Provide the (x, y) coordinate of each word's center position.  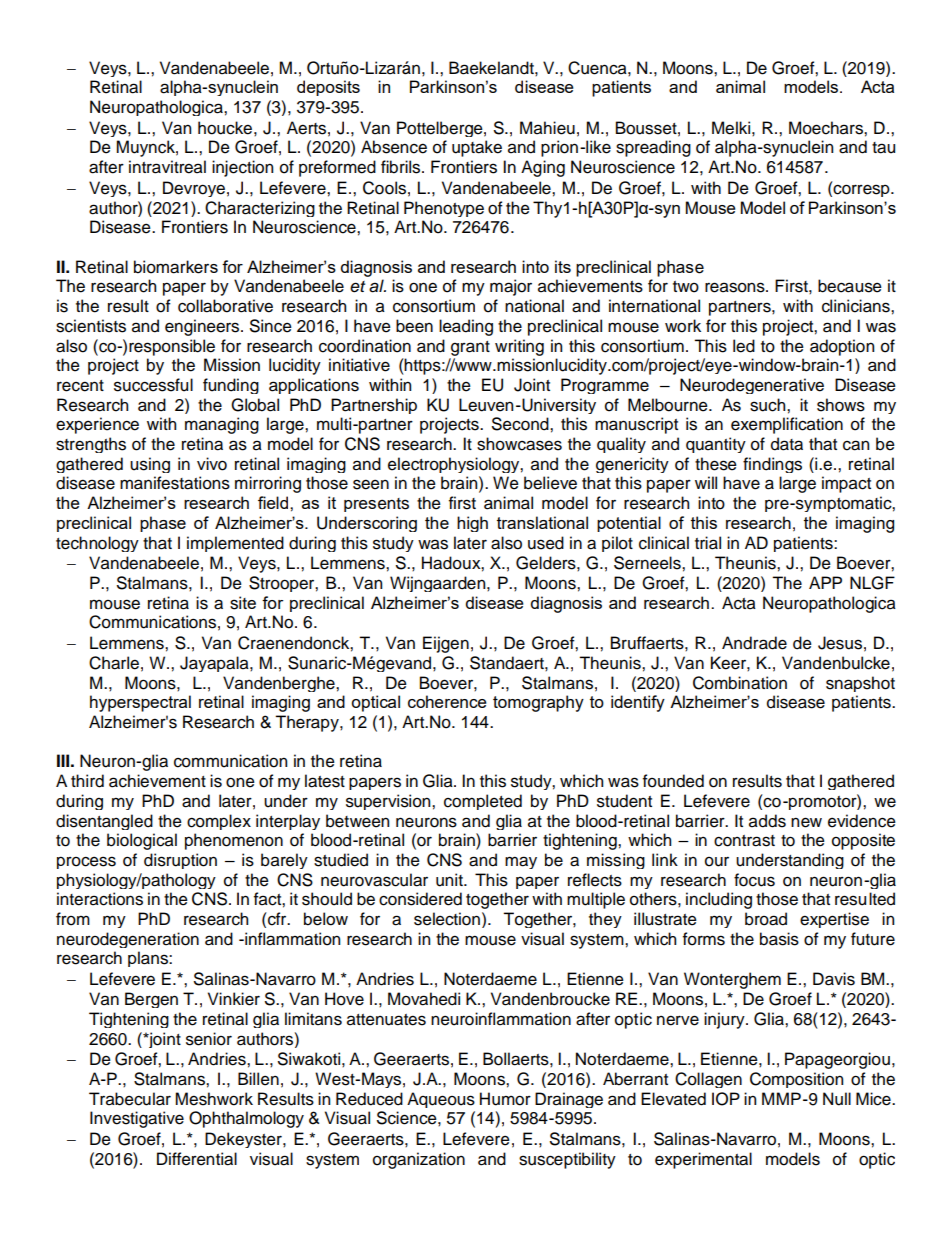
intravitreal (167, 167)
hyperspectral (140, 703)
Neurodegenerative (752, 386)
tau (883, 148)
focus (754, 880)
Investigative (137, 1119)
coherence (447, 701)
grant (470, 348)
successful (153, 385)
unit (450, 880)
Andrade (754, 643)
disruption (180, 861)
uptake (477, 148)
